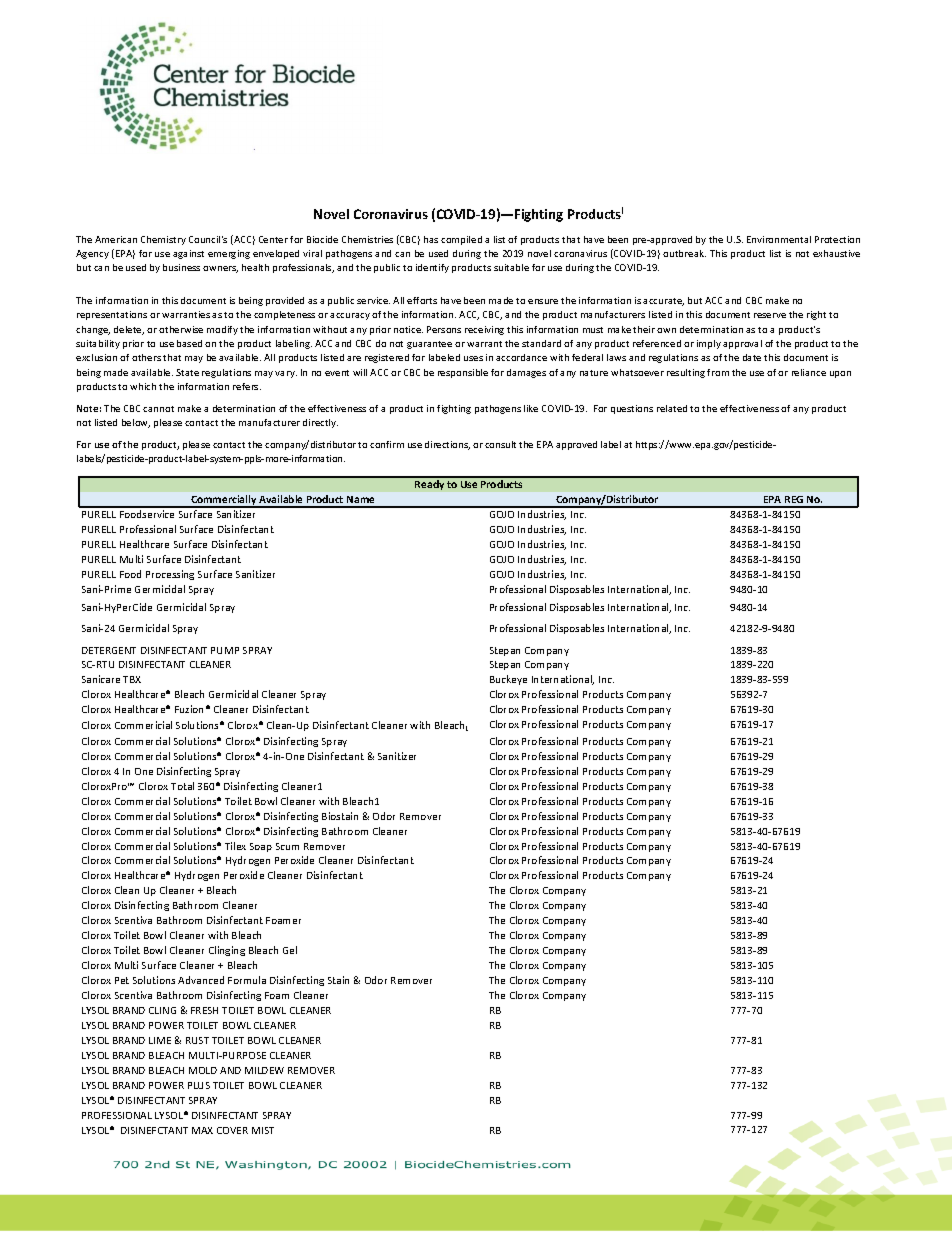  I want to click on Buckeye, so click(508, 680).
